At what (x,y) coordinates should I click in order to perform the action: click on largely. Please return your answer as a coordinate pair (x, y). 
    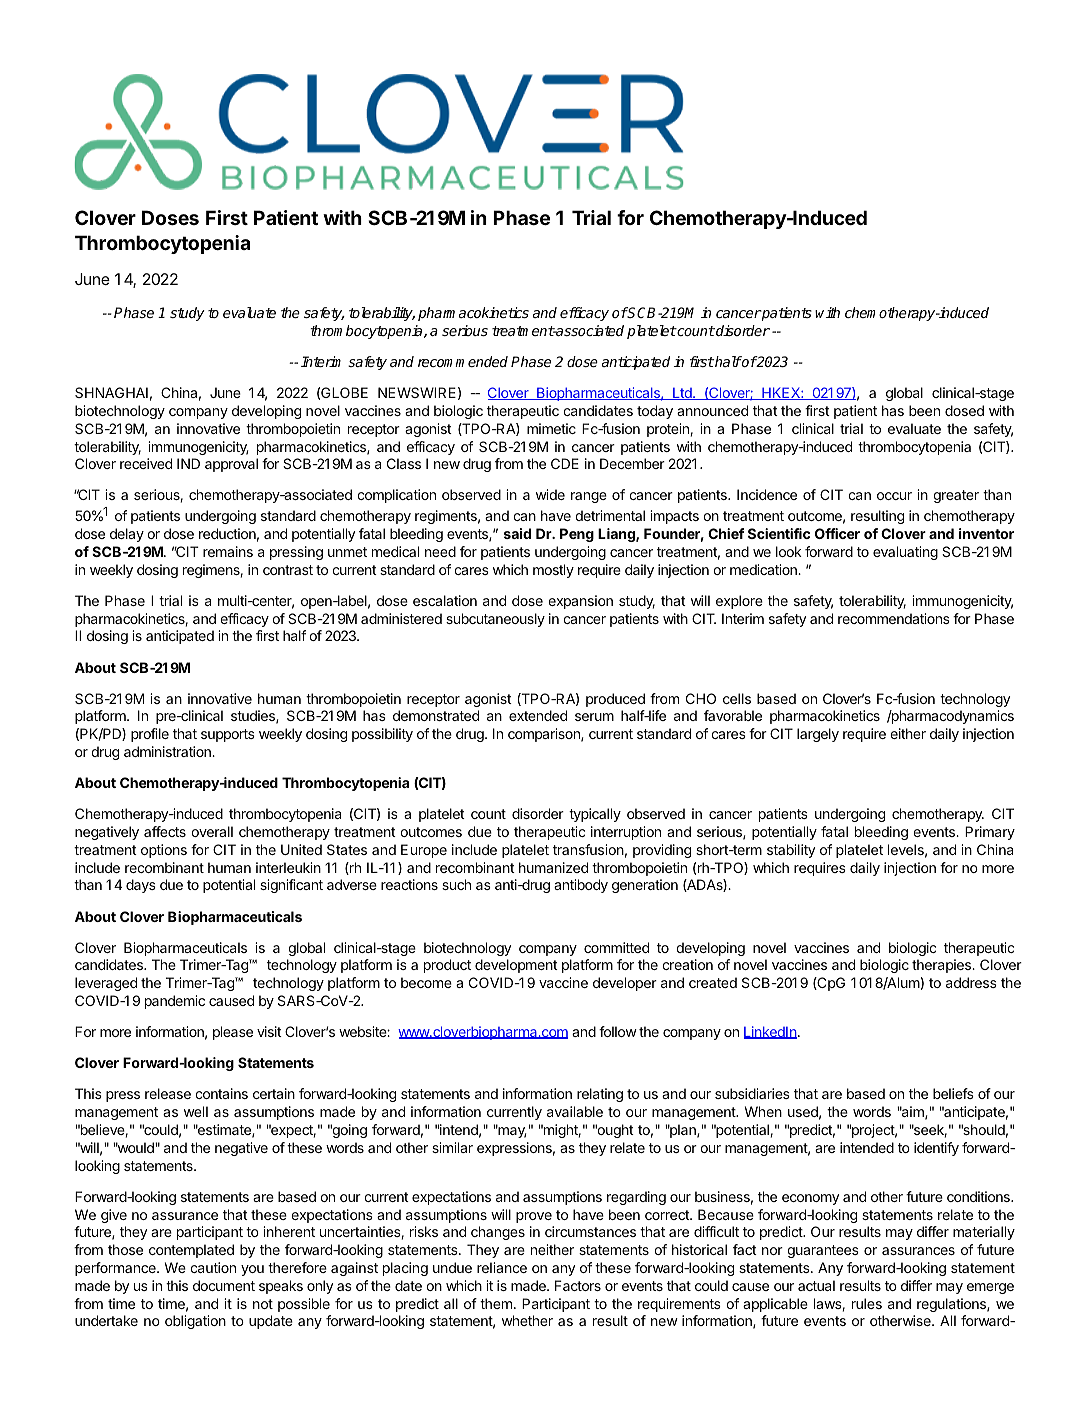
    Looking at the image, I should click on (818, 735).
